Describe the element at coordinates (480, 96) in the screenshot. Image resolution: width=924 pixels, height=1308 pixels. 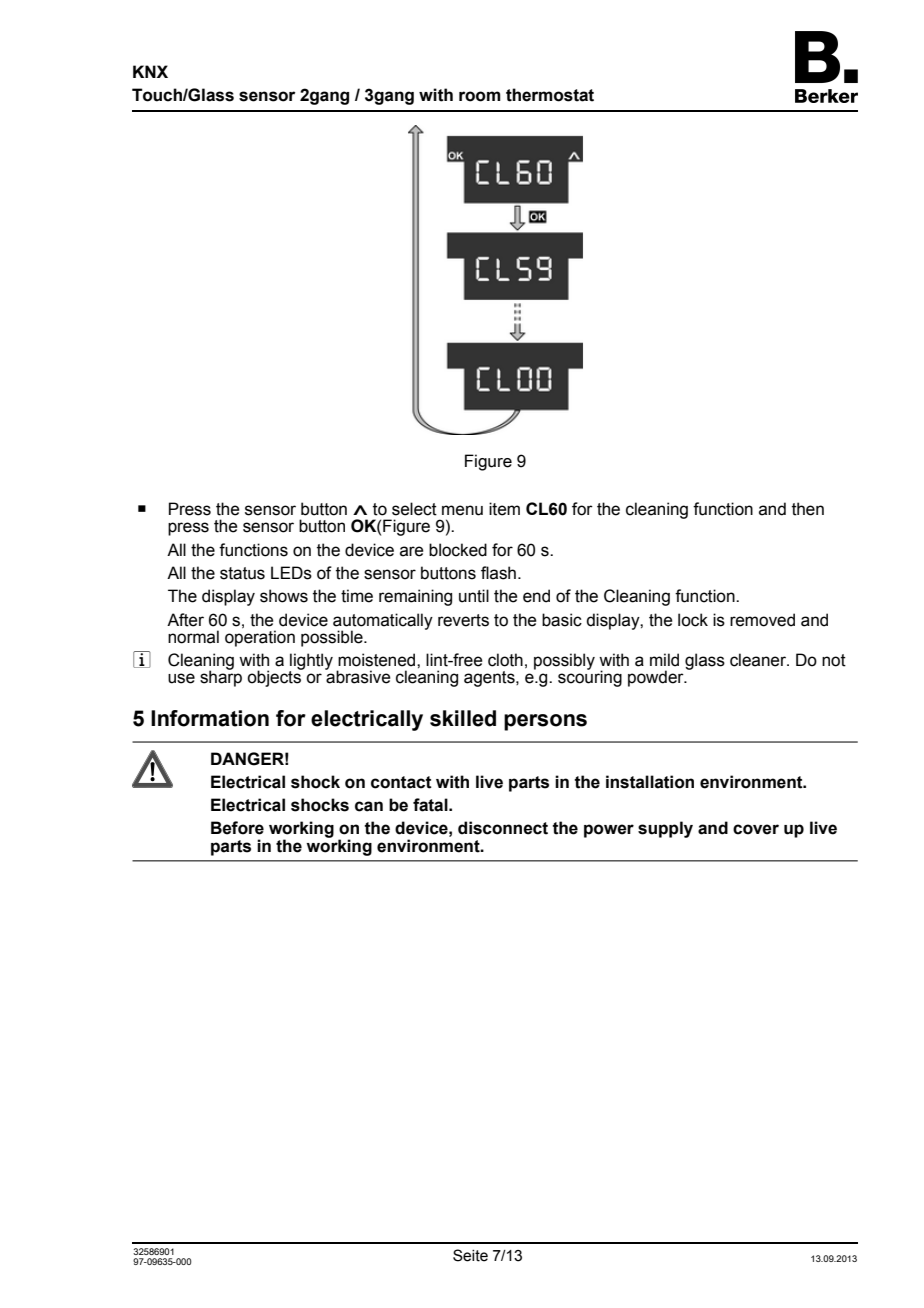
I see `room` at that location.
